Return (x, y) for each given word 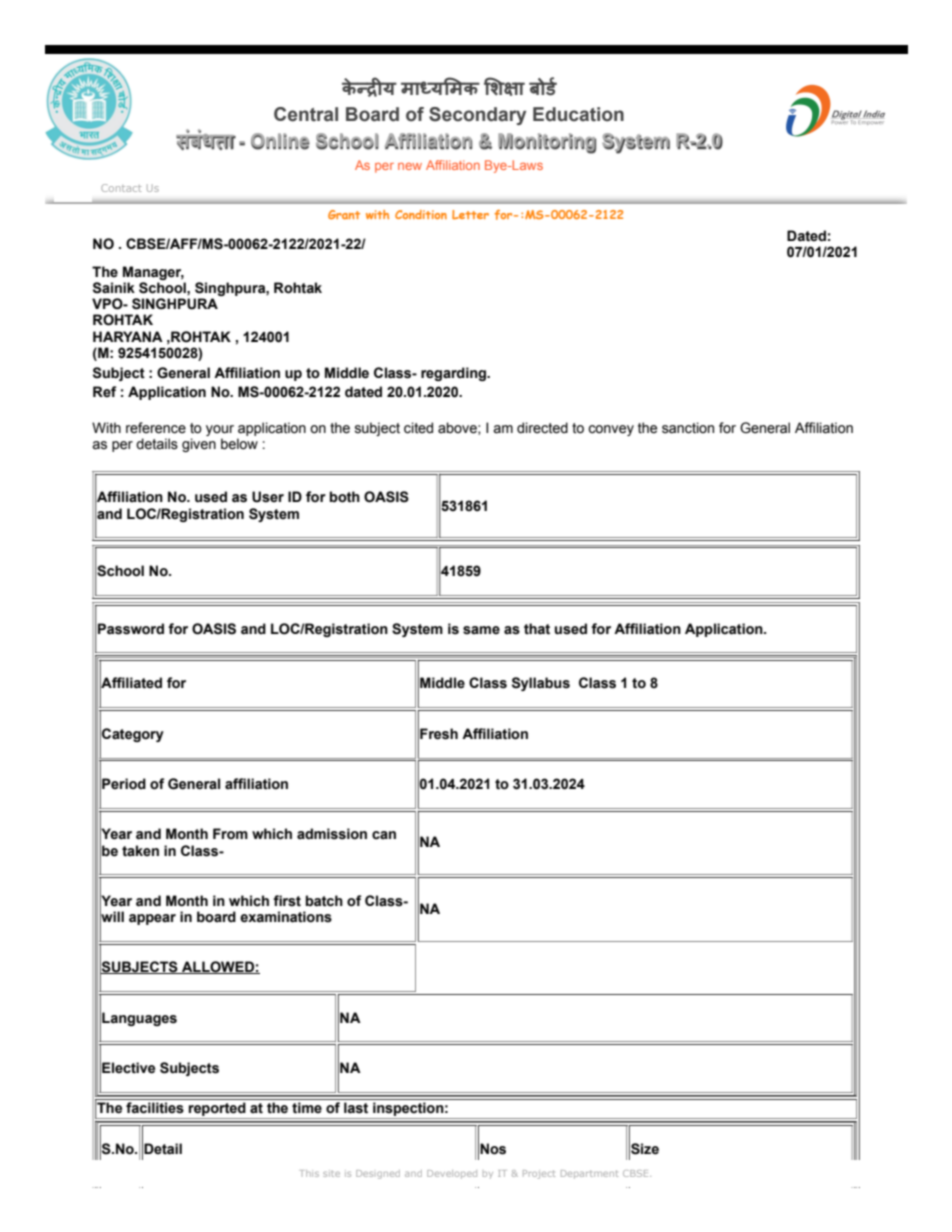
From (230, 834)
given (199, 445)
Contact (121, 188)
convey (611, 430)
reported (217, 1110)
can (384, 835)
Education (578, 114)
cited (418, 428)
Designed (378, 1174)
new (410, 166)
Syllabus (541, 684)
